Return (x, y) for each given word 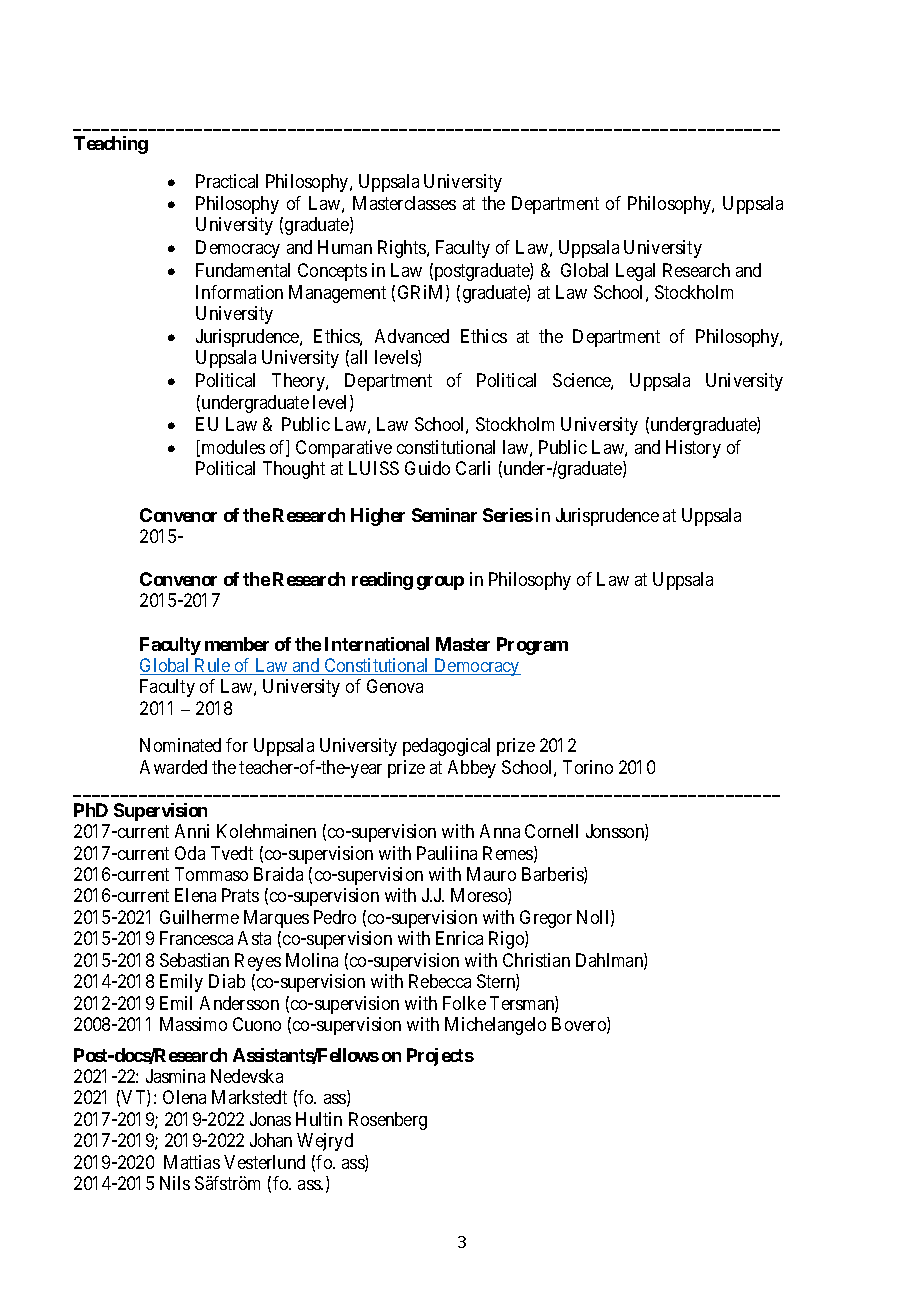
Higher (378, 517)
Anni (192, 831)
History (693, 449)
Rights (403, 249)
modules (233, 447)
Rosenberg (388, 1121)
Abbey (472, 769)
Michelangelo (495, 1026)
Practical (227, 181)
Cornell (551, 831)
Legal (635, 272)
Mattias (192, 1162)
